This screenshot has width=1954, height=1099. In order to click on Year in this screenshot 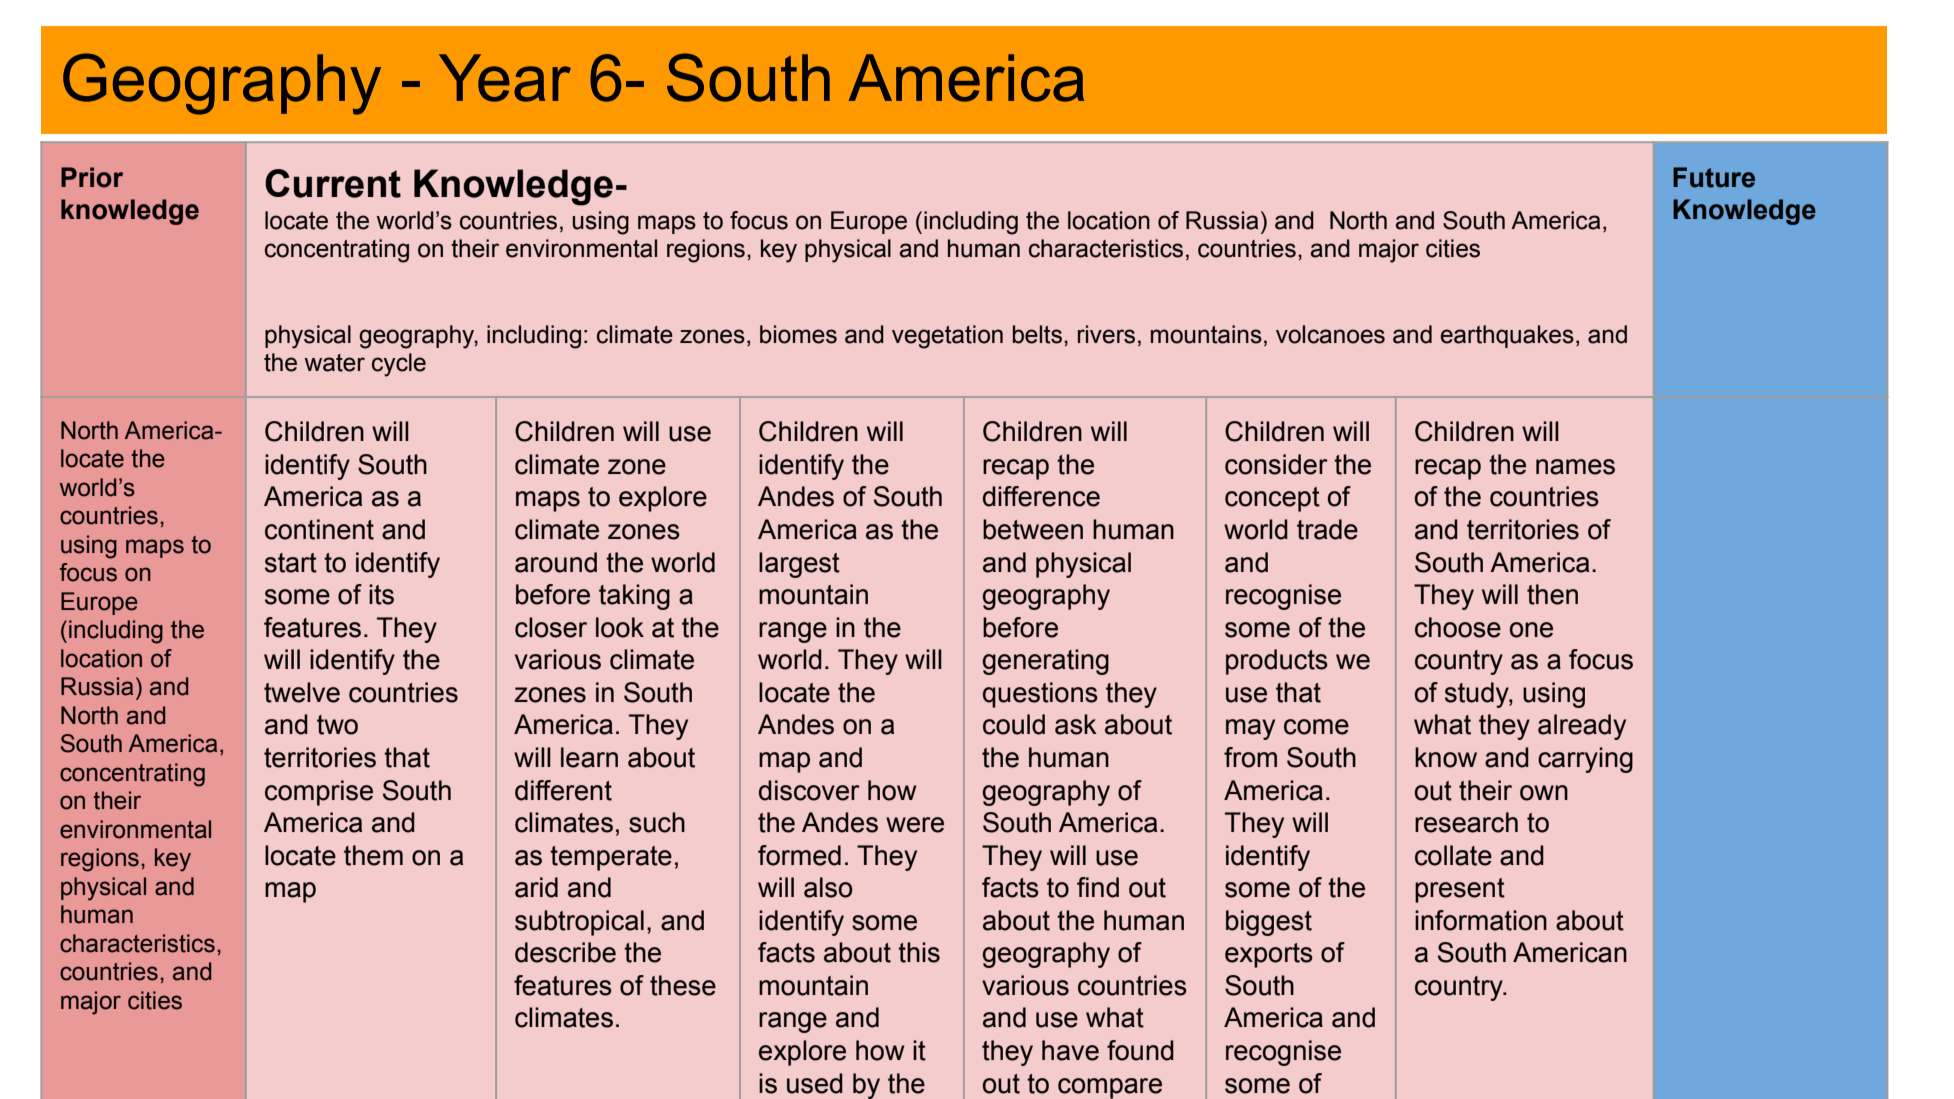, I will do `click(505, 78)`.
